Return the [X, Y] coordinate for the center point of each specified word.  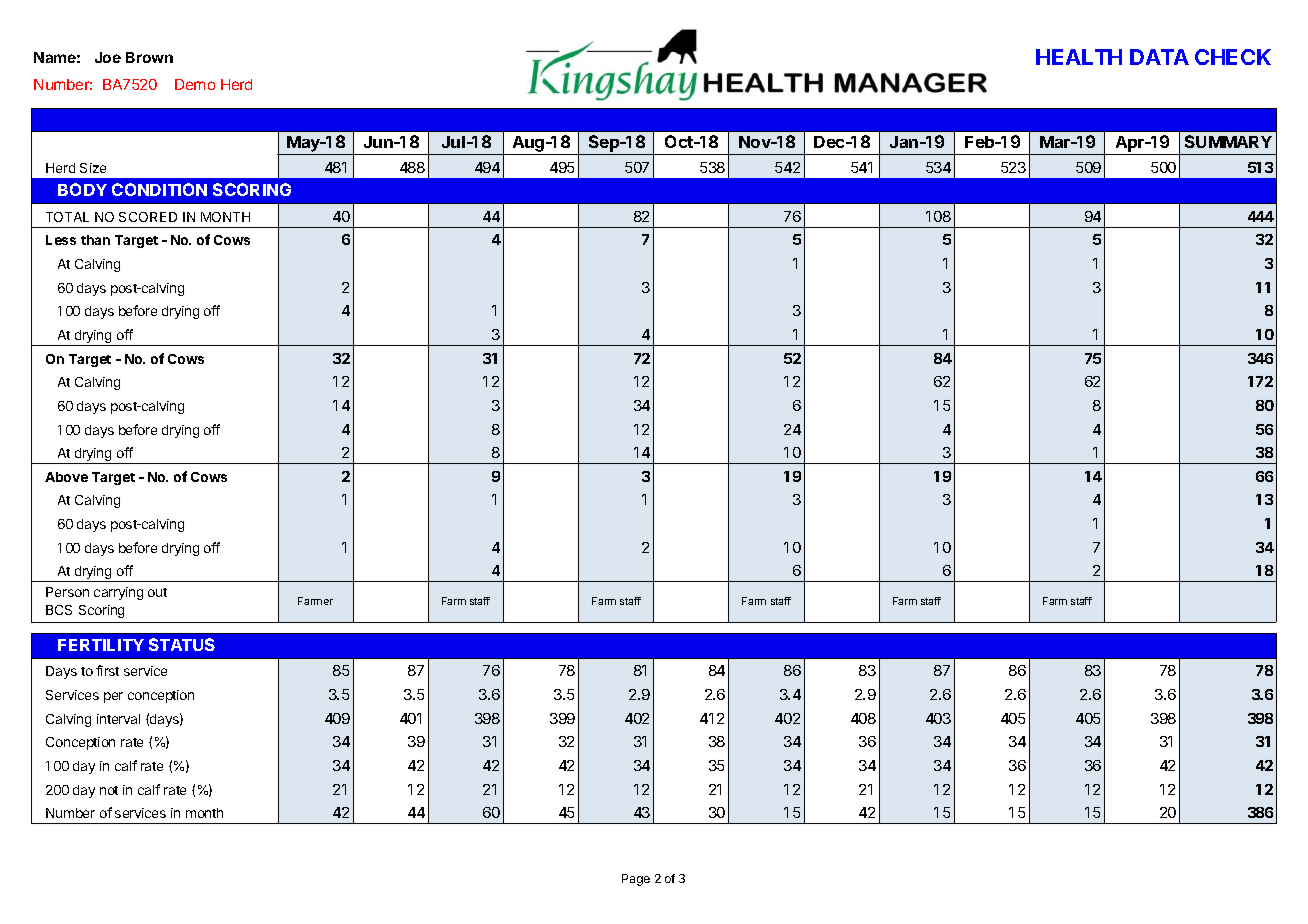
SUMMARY [1228, 141]
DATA [1159, 57]
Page [636, 880]
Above [66, 477]
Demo [195, 84]
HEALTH [1079, 57]
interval [118, 719]
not [109, 790]
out [157, 592]
